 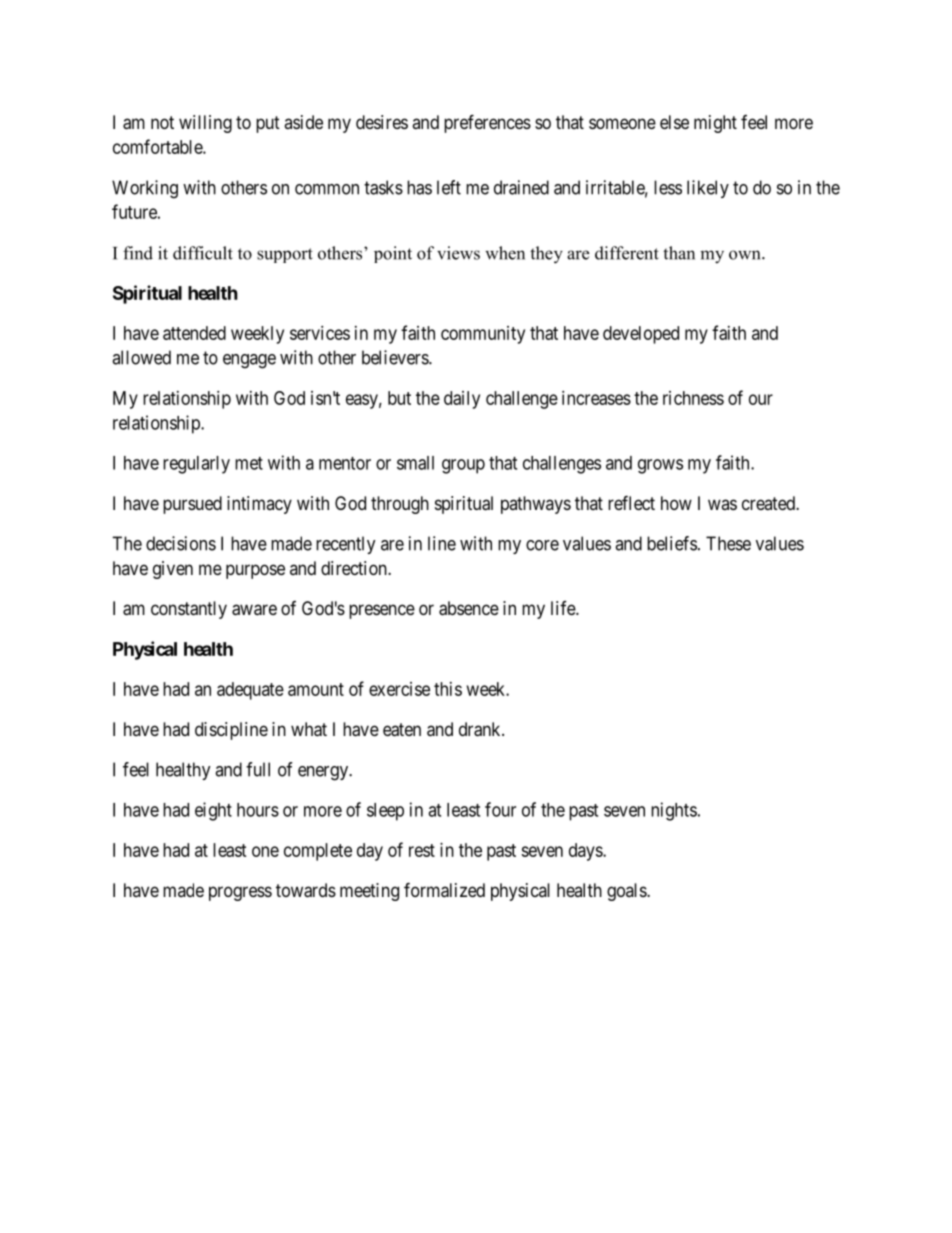 What do you see at coordinates (192, 505) in the screenshot?
I see `pursued` at bounding box center [192, 505].
